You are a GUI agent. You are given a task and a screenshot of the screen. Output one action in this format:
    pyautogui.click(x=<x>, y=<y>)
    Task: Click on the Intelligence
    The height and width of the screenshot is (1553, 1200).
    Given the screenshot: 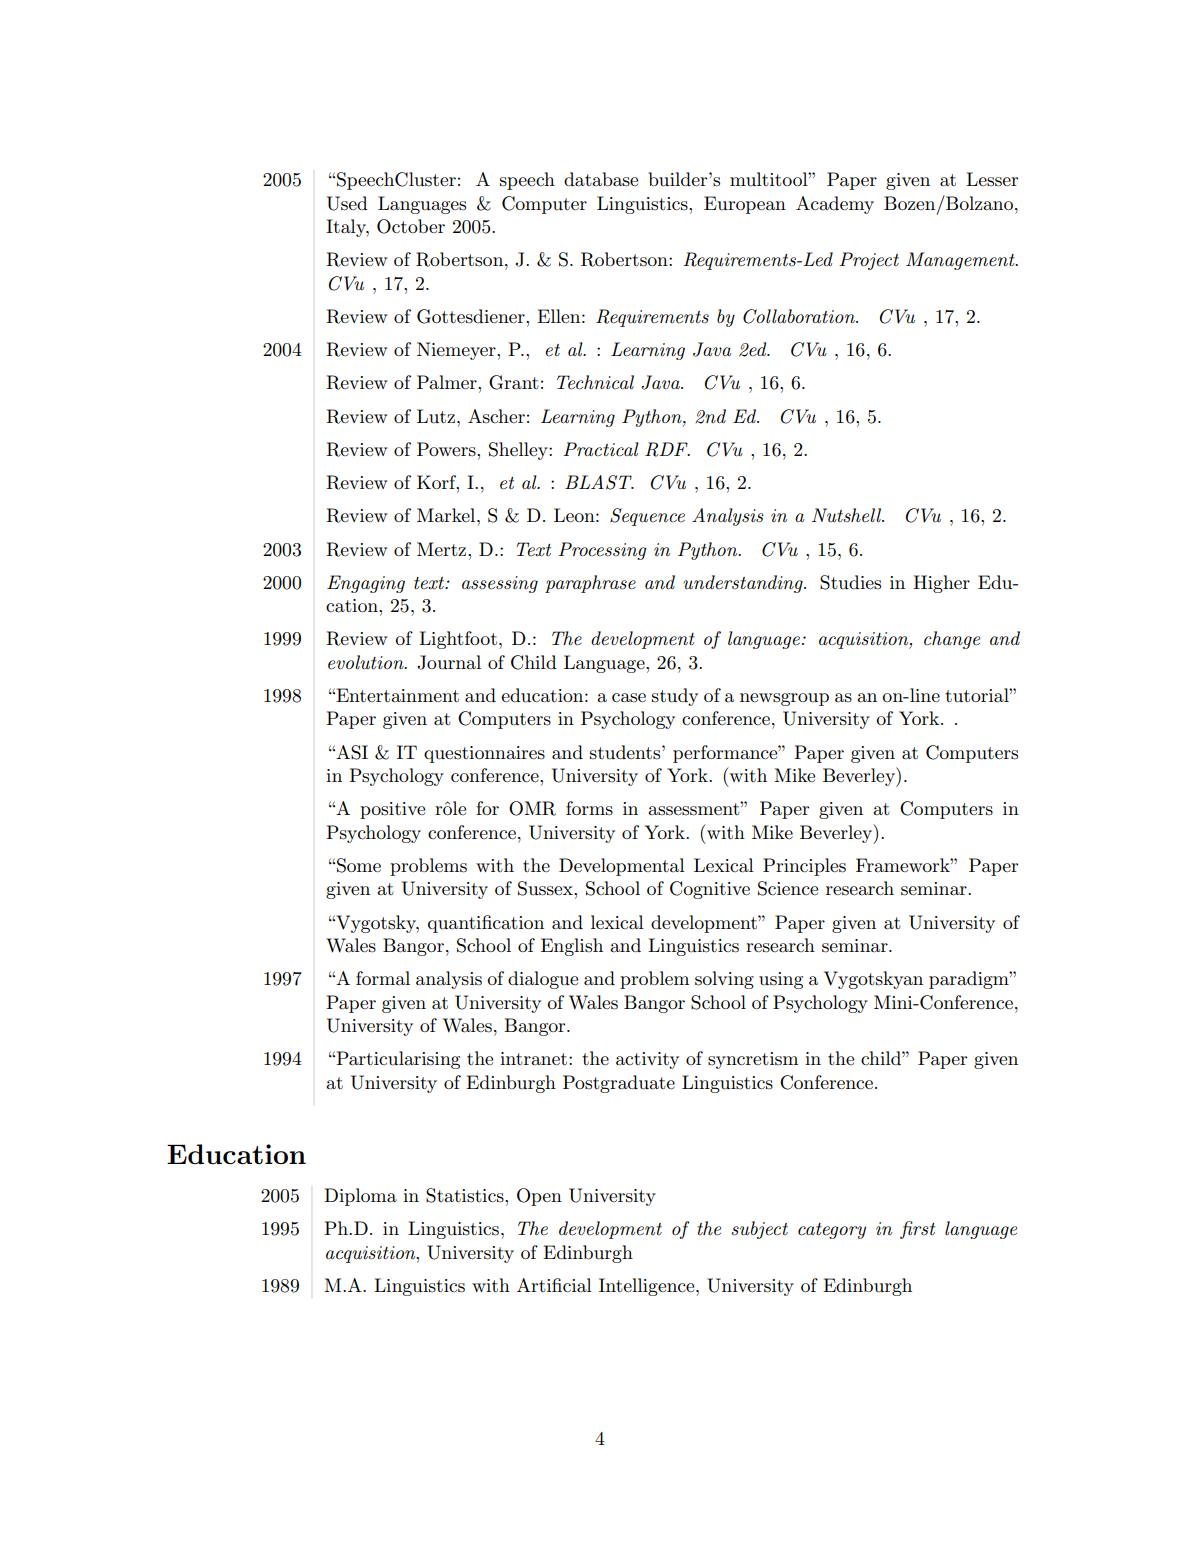 What is the action you would take?
    pyautogui.click(x=648, y=1287)
